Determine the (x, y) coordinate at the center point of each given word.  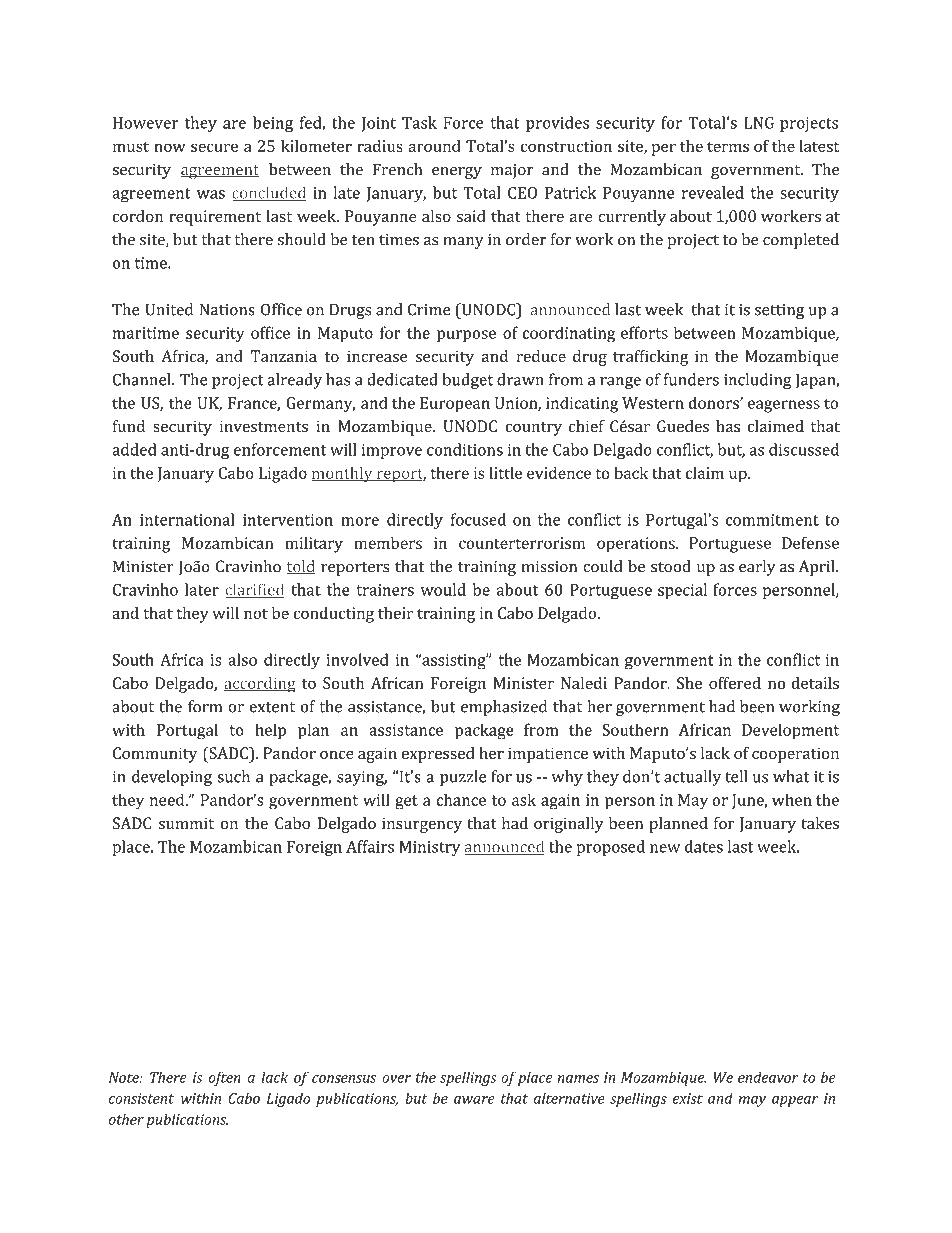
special (682, 591)
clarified (255, 590)
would (443, 589)
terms (728, 146)
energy (457, 173)
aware (474, 1100)
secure (214, 147)
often (224, 1078)
